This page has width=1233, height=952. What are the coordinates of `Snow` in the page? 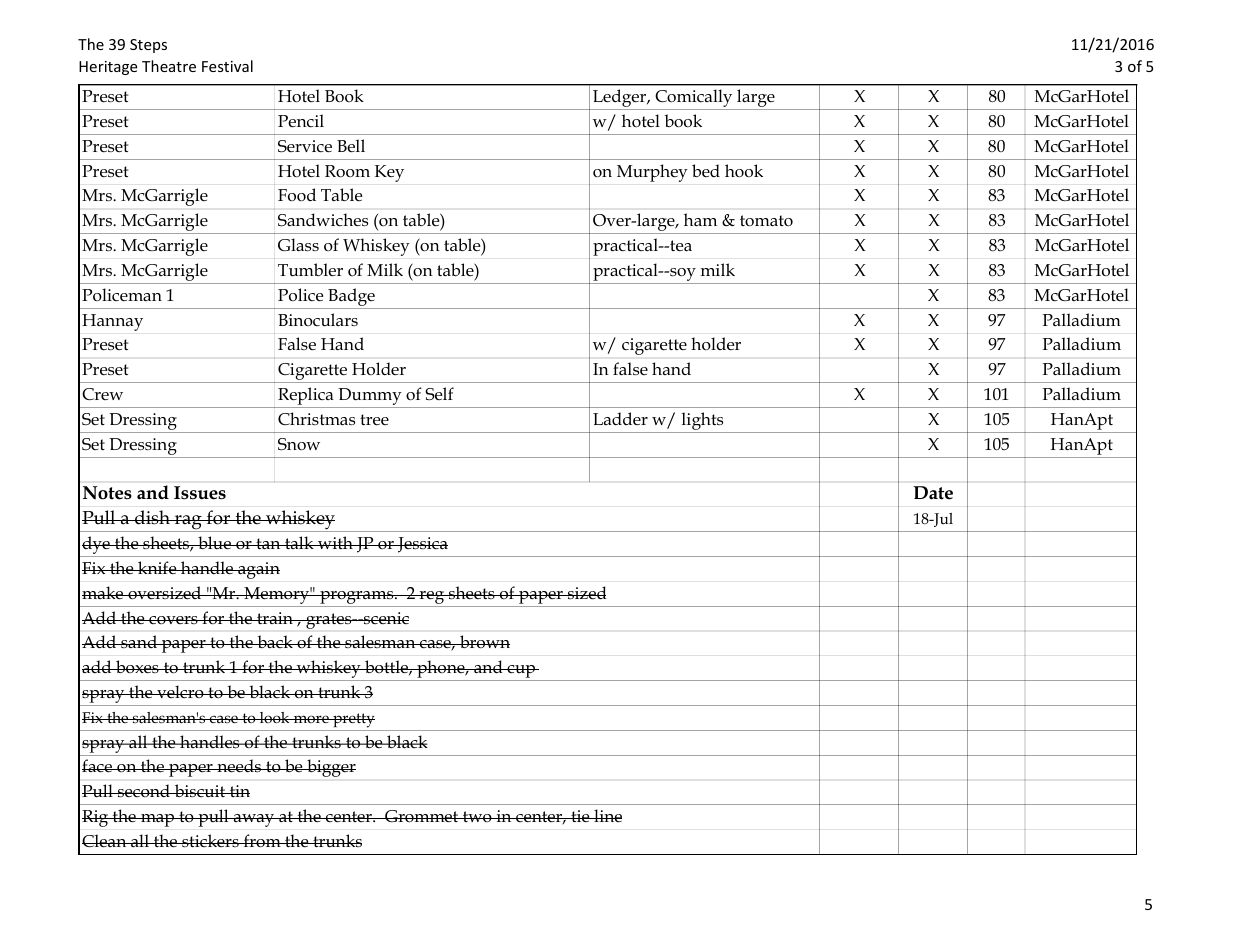 It's located at (299, 444).
